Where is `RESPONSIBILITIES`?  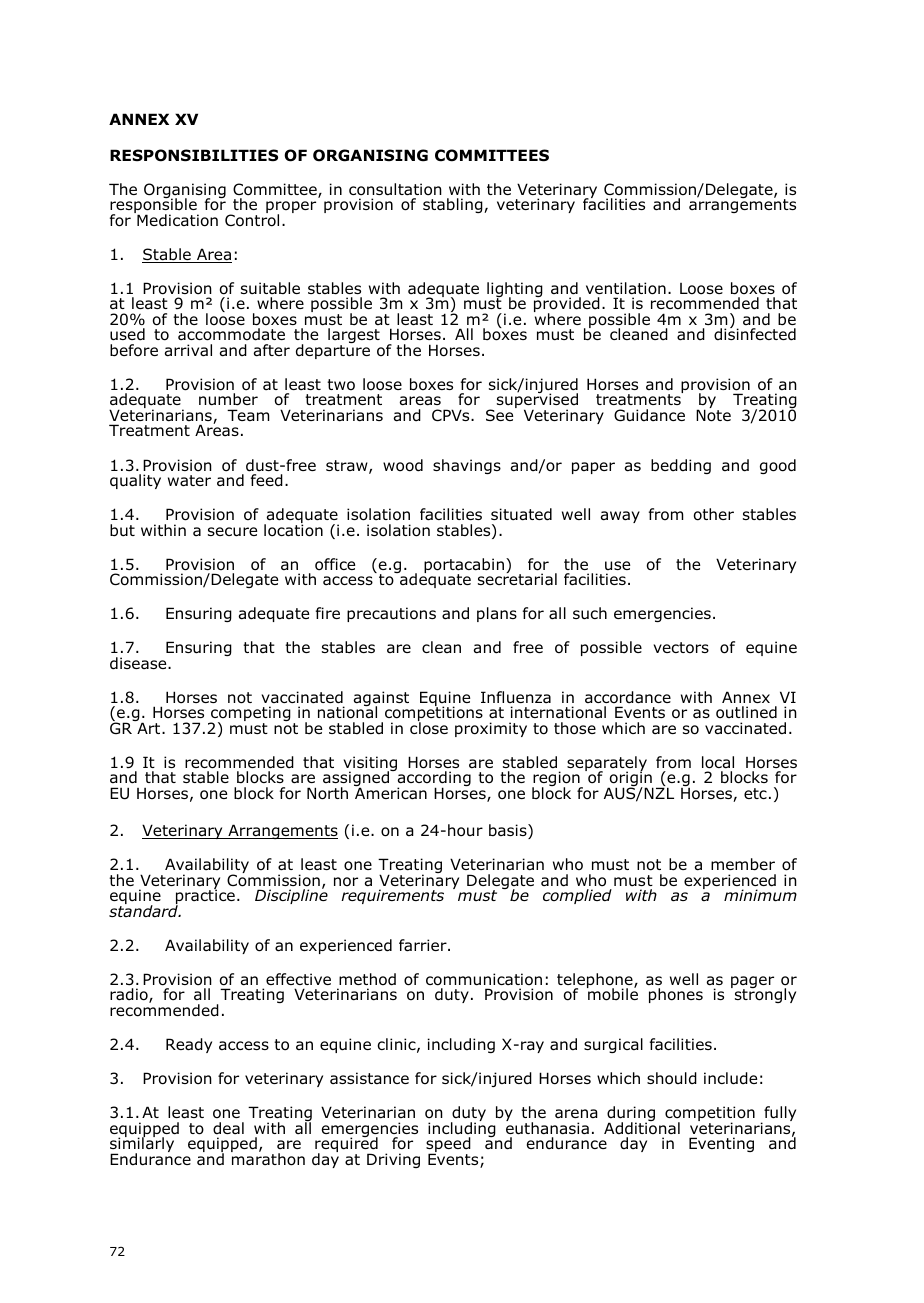
RESPONSIBILITIES is located at coordinates (194, 155).
